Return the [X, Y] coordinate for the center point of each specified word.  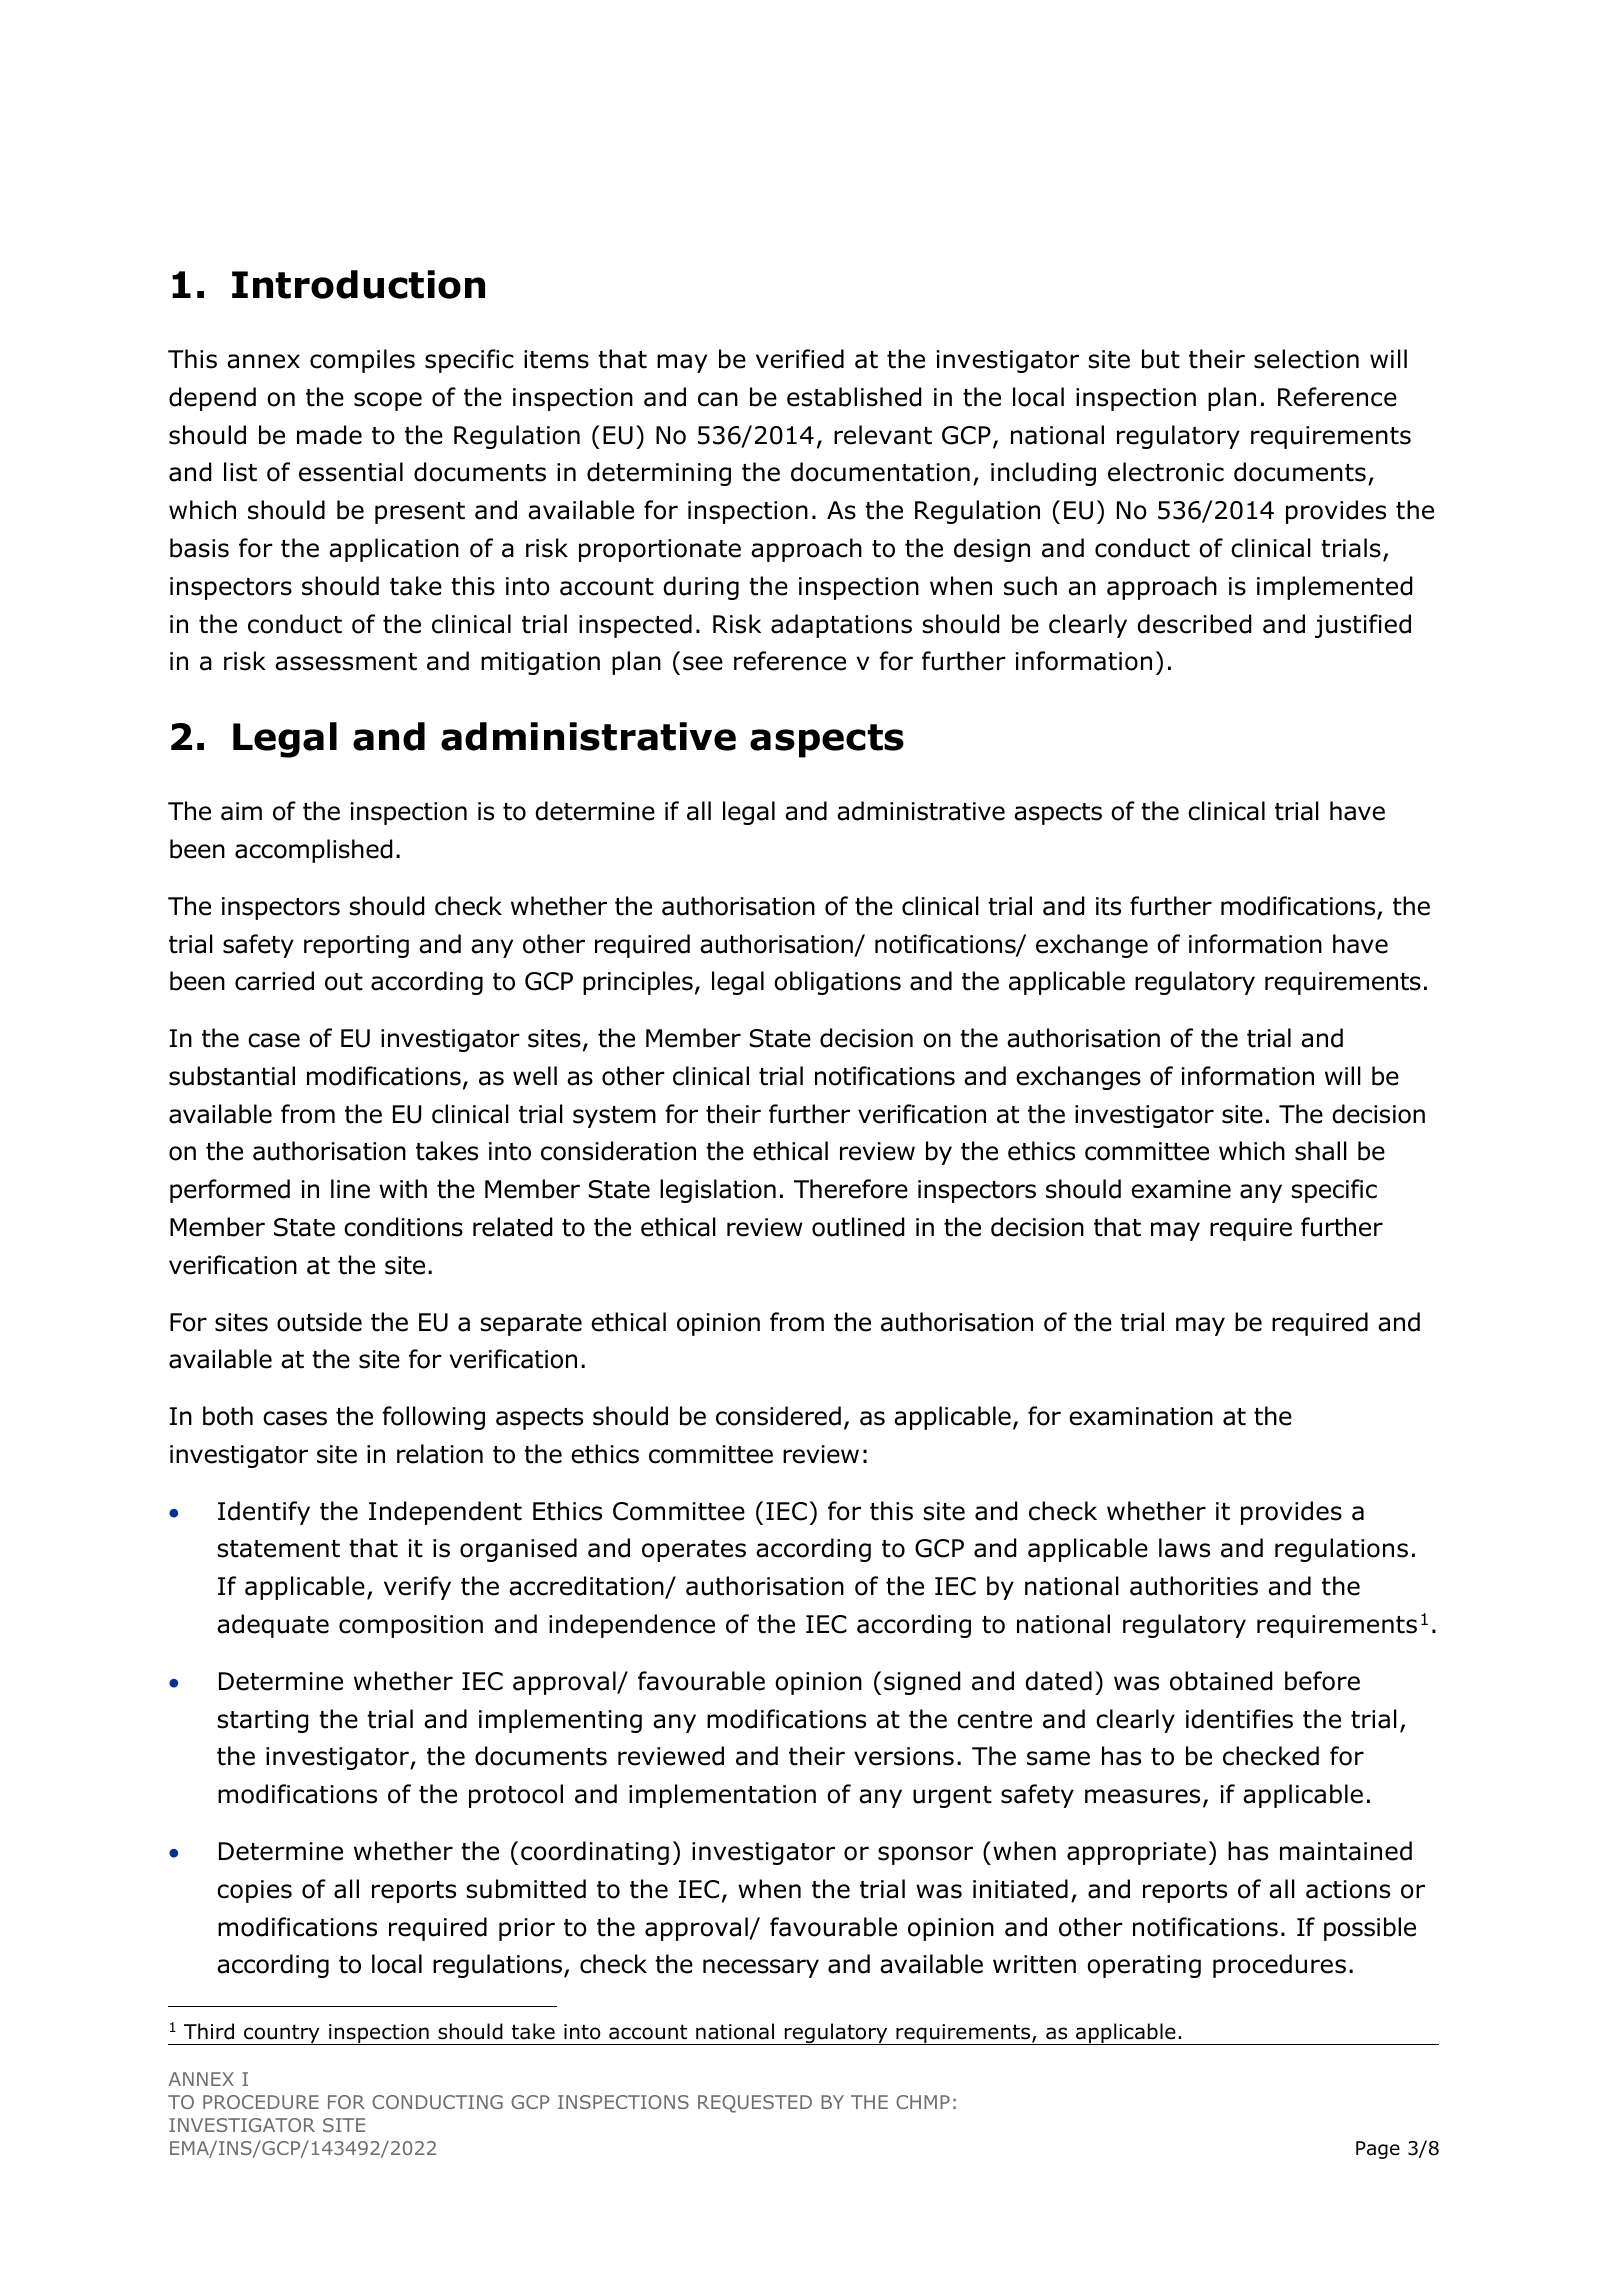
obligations [837, 983]
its [1108, 906]
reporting [356, 946]
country [282, 2034]
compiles [362, 361]
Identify [264, 1513]
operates [694, 1551]
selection [1306, 359]
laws [1184, 1548]
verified [800, 359]
